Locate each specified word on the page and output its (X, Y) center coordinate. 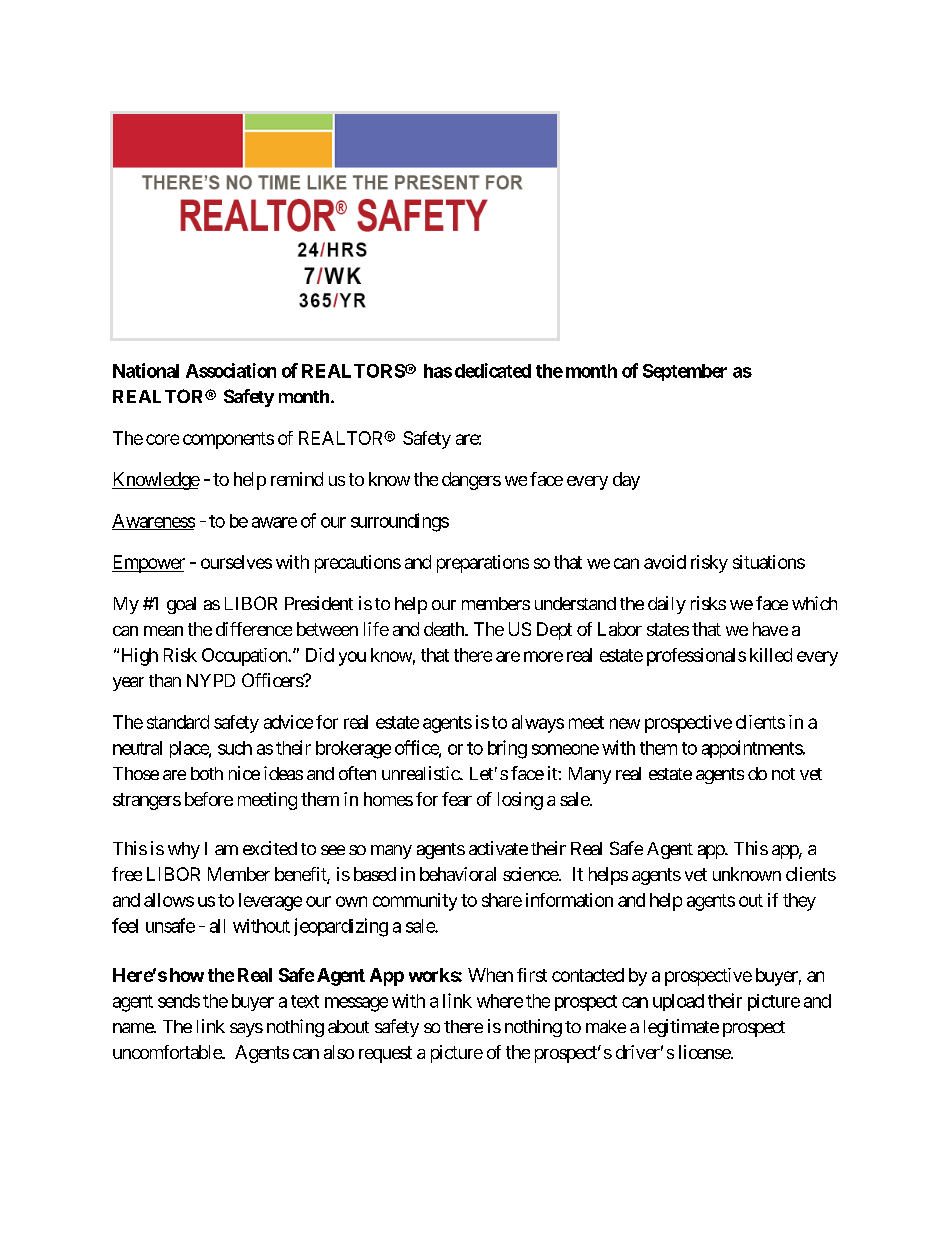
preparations (483, 564)
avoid (665, 562)
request (385, 1054)
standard (178, 722)
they (799, 902)
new (625, 723)
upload (678, 1002)
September (685, 372)
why (184, 850)
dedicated (493, 370)
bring (507, 749)
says (246, 1030)
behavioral (458, 874)
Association (231, 370)
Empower (148, 564)
